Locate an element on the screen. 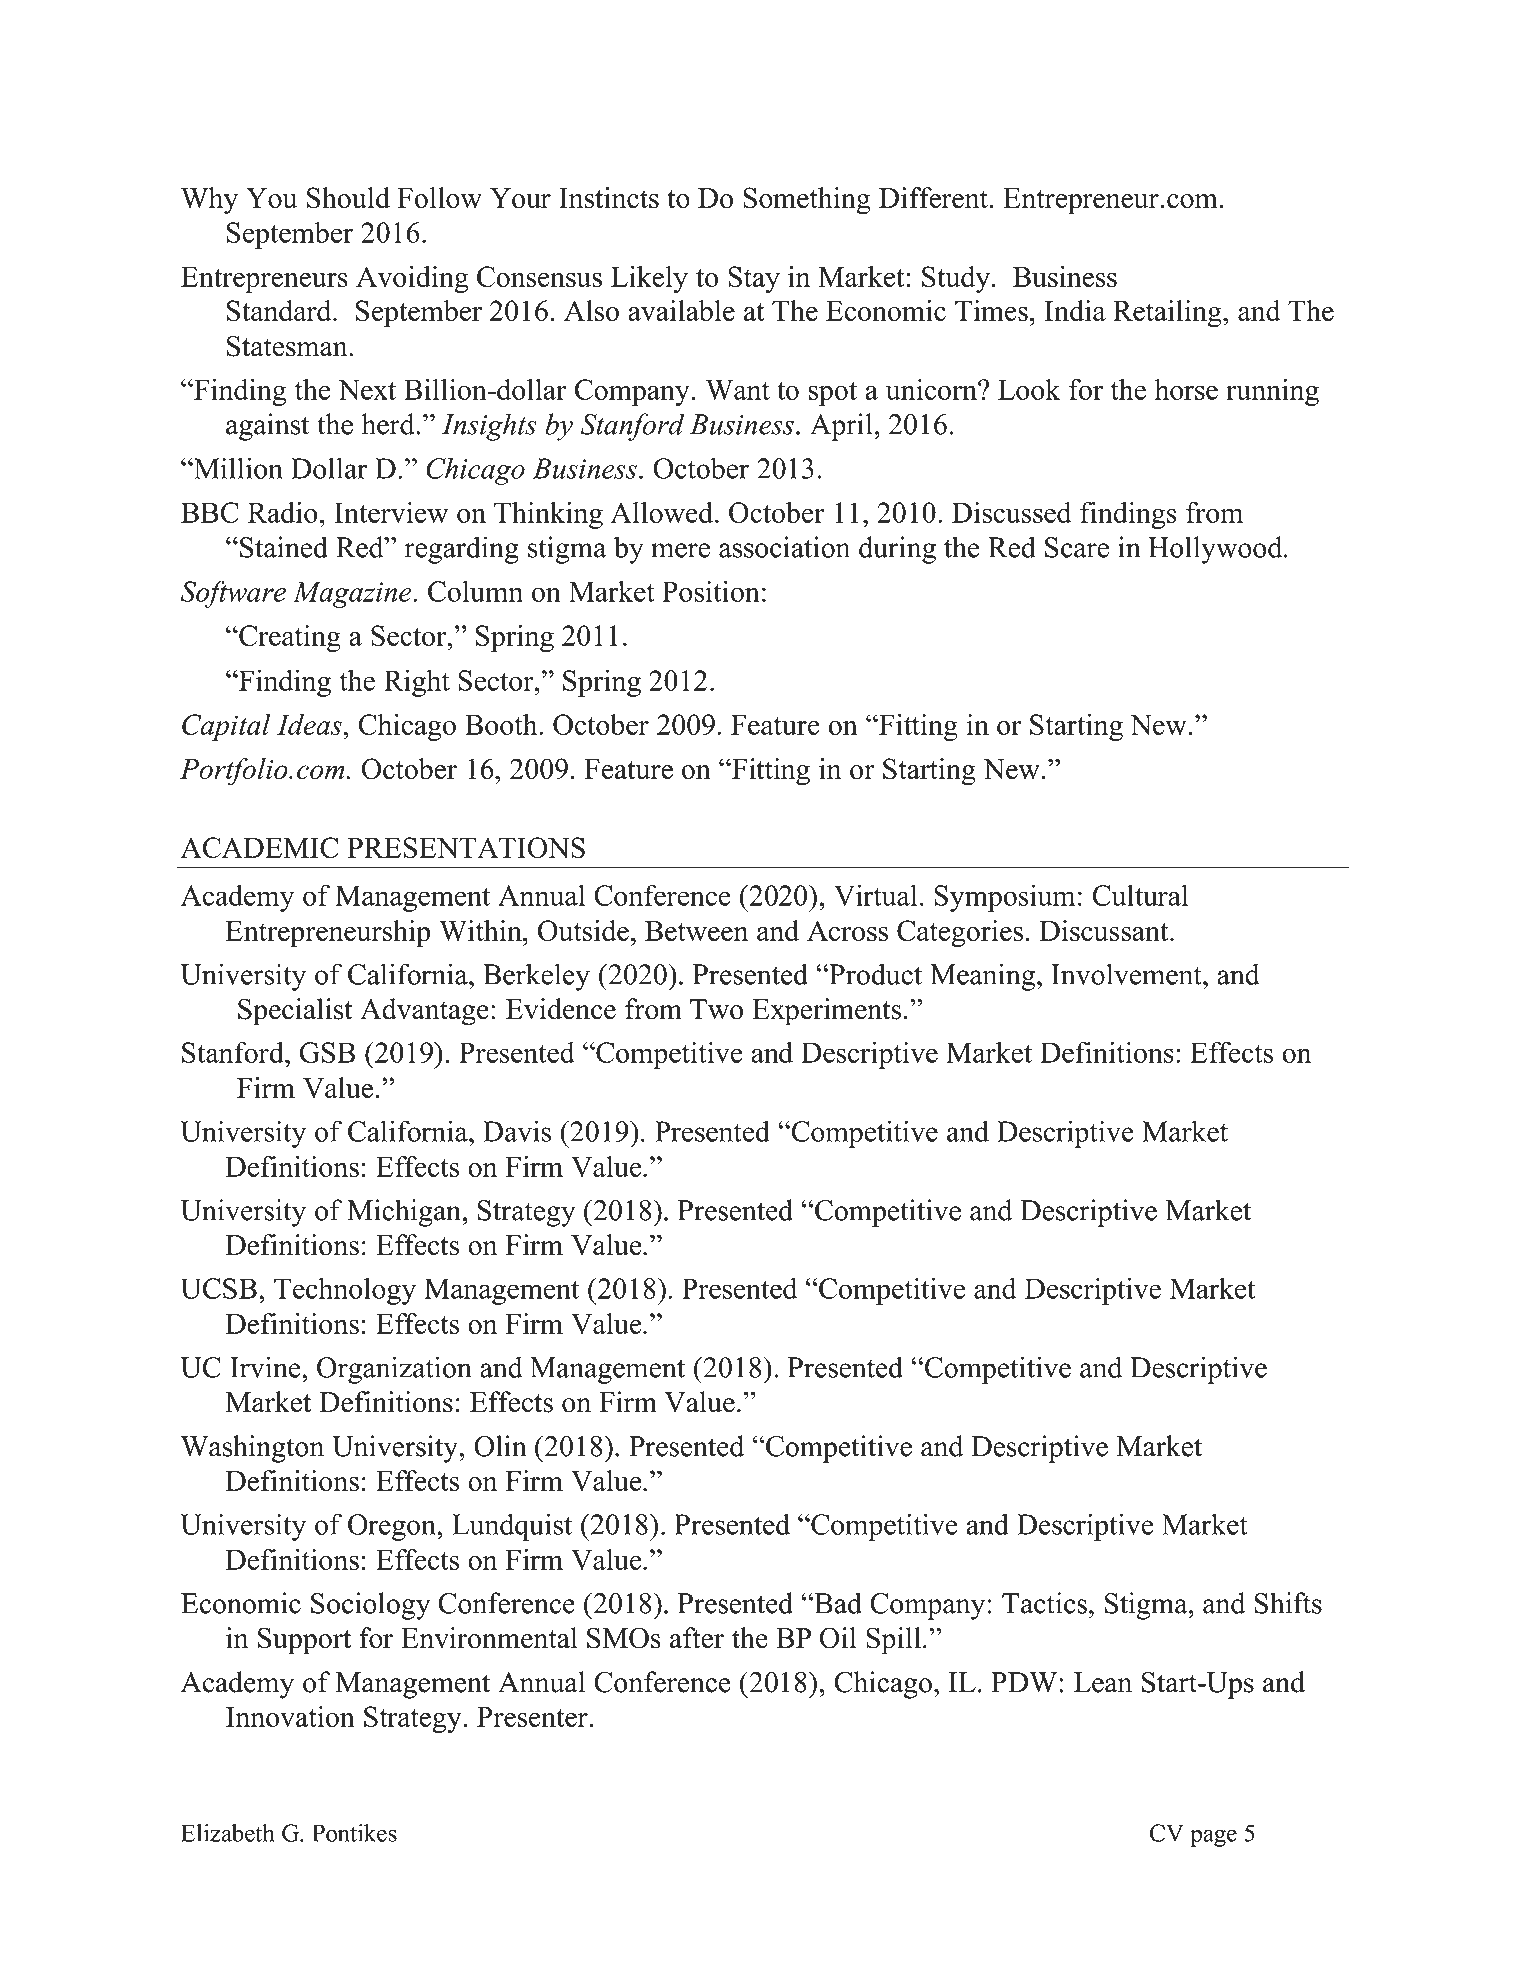 The image size is (1523, 1971). Innovation is located at coordinates (290, 1716).
